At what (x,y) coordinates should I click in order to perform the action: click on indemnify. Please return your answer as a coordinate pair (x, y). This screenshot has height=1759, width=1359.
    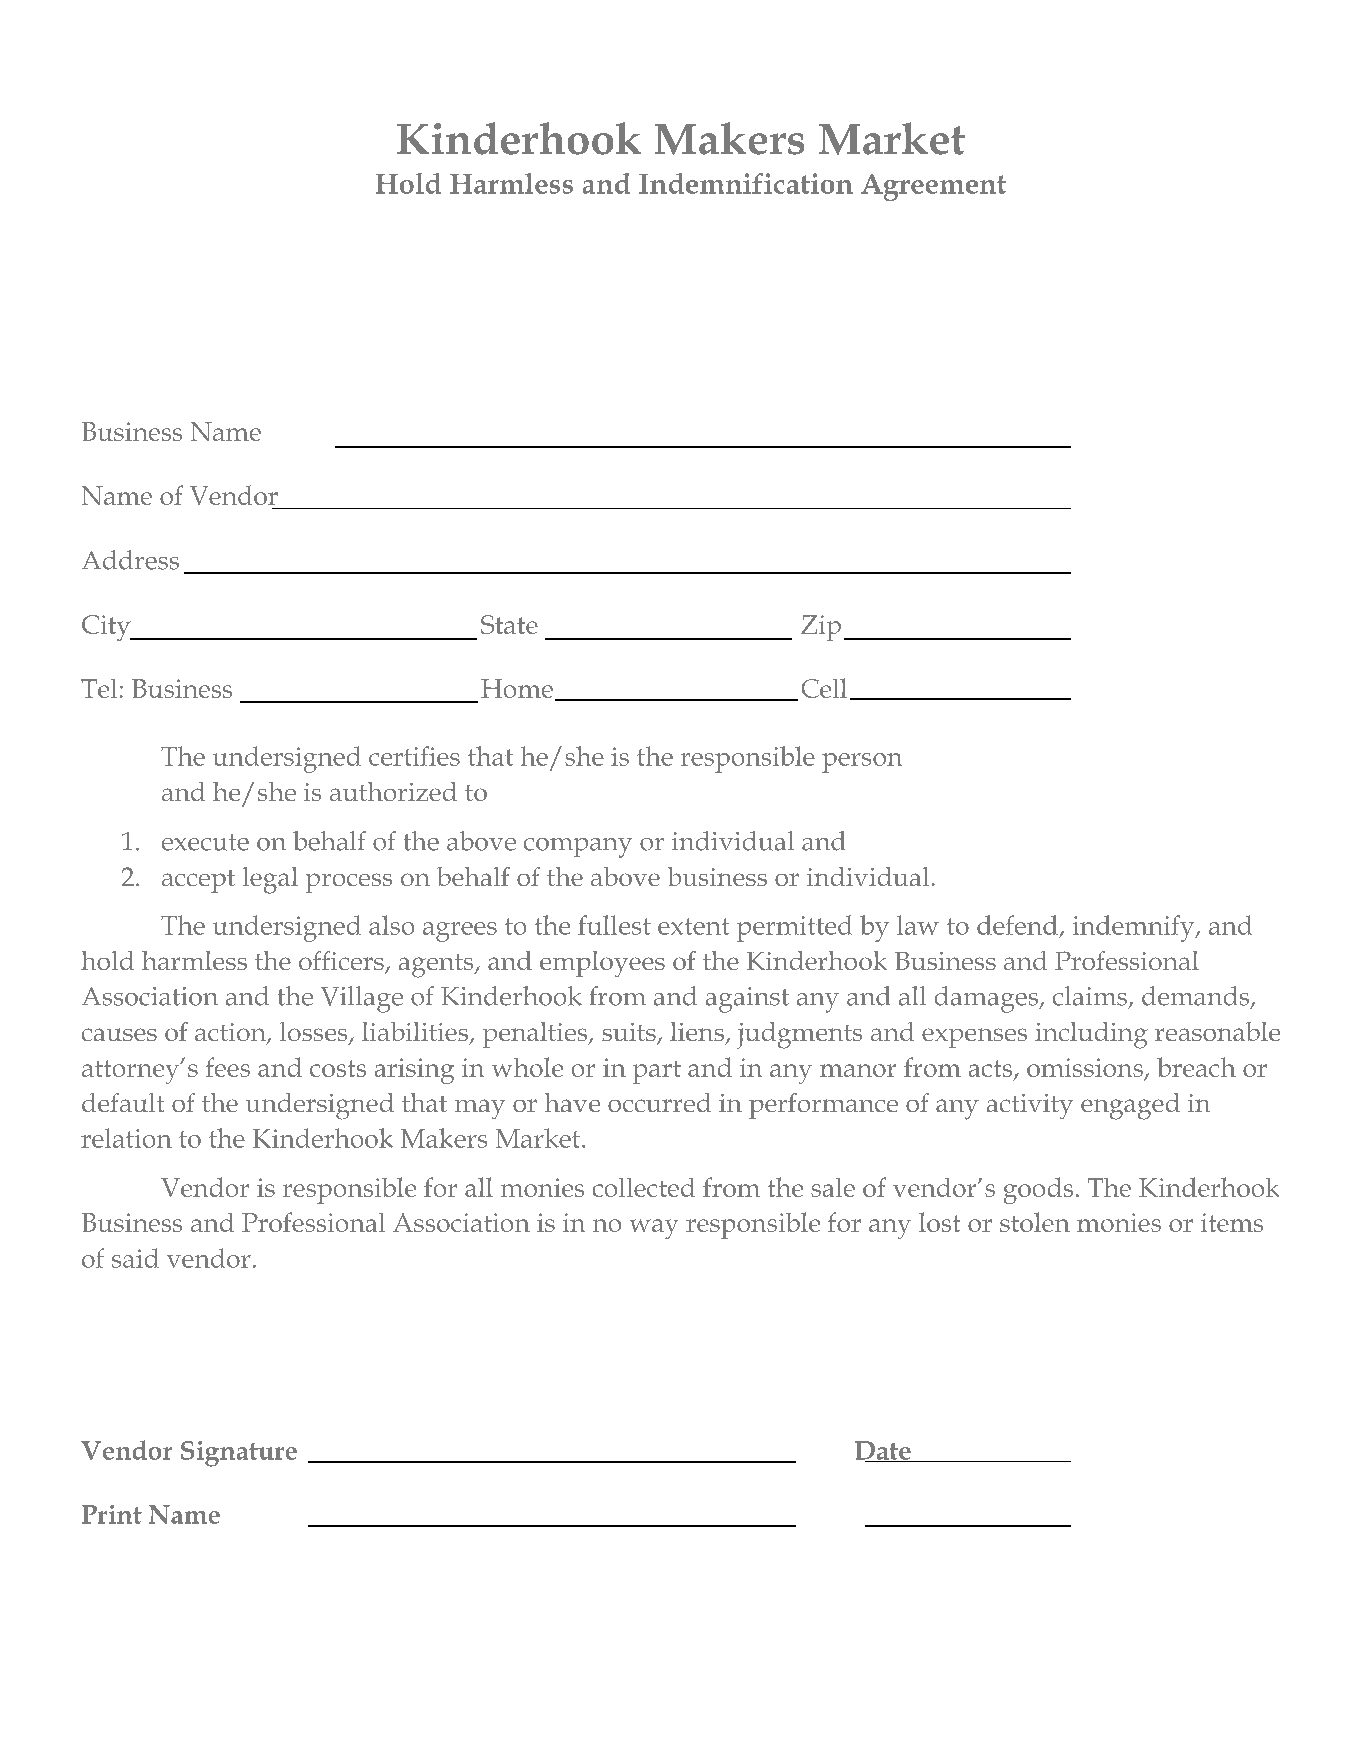
    Looking at the image, I should click on (1135, 928).
